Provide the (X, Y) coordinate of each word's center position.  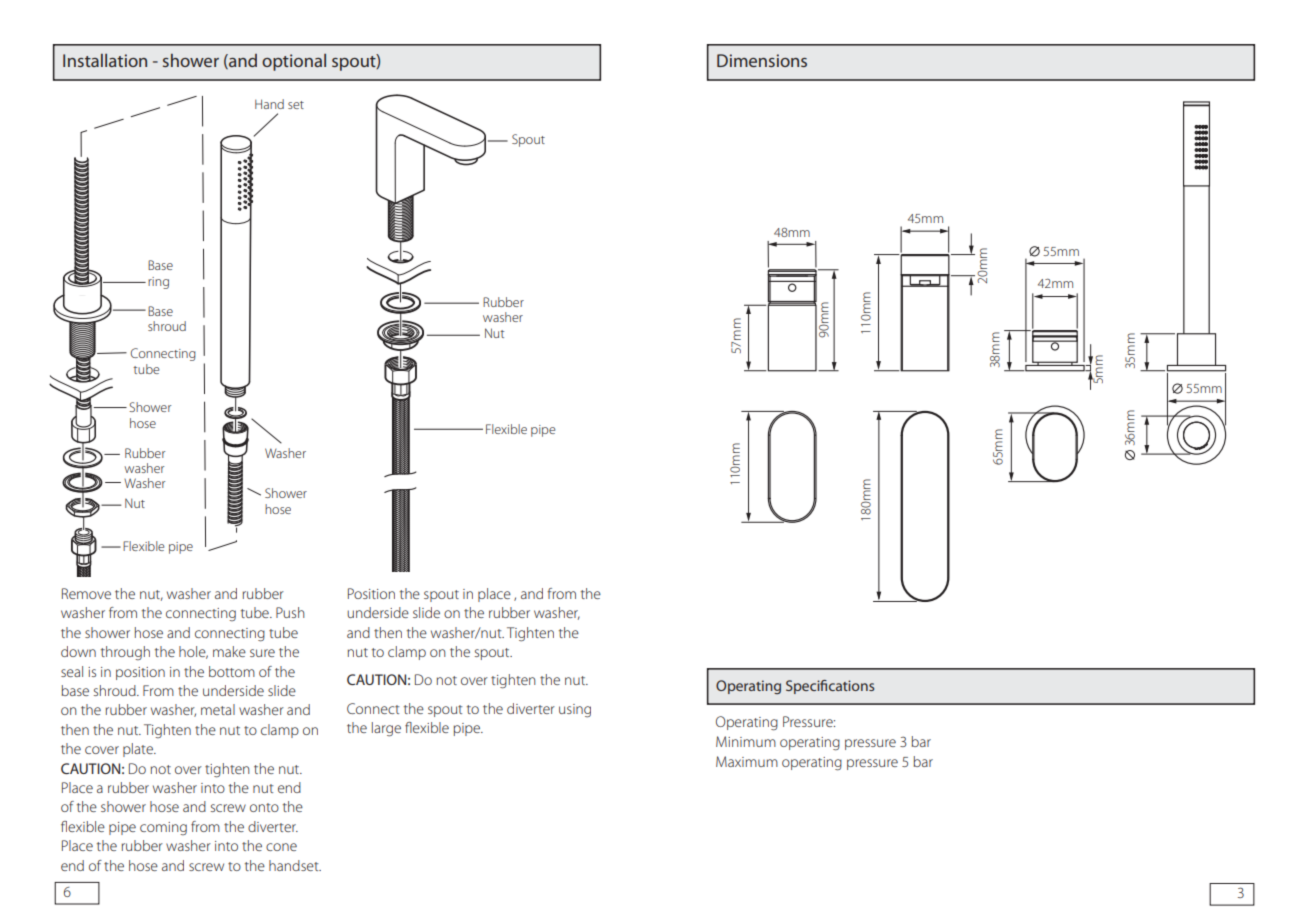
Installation (105, 60)
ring (158, 283)
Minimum (746, 741)
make (229, 651)
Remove (86, 593)
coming (163, 828)
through (125, 653)
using (575, 711)
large (386, 729)
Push (290, 612)
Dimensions (762, 60)
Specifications (830, 687)
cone (281, 847)
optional (294, 62)
